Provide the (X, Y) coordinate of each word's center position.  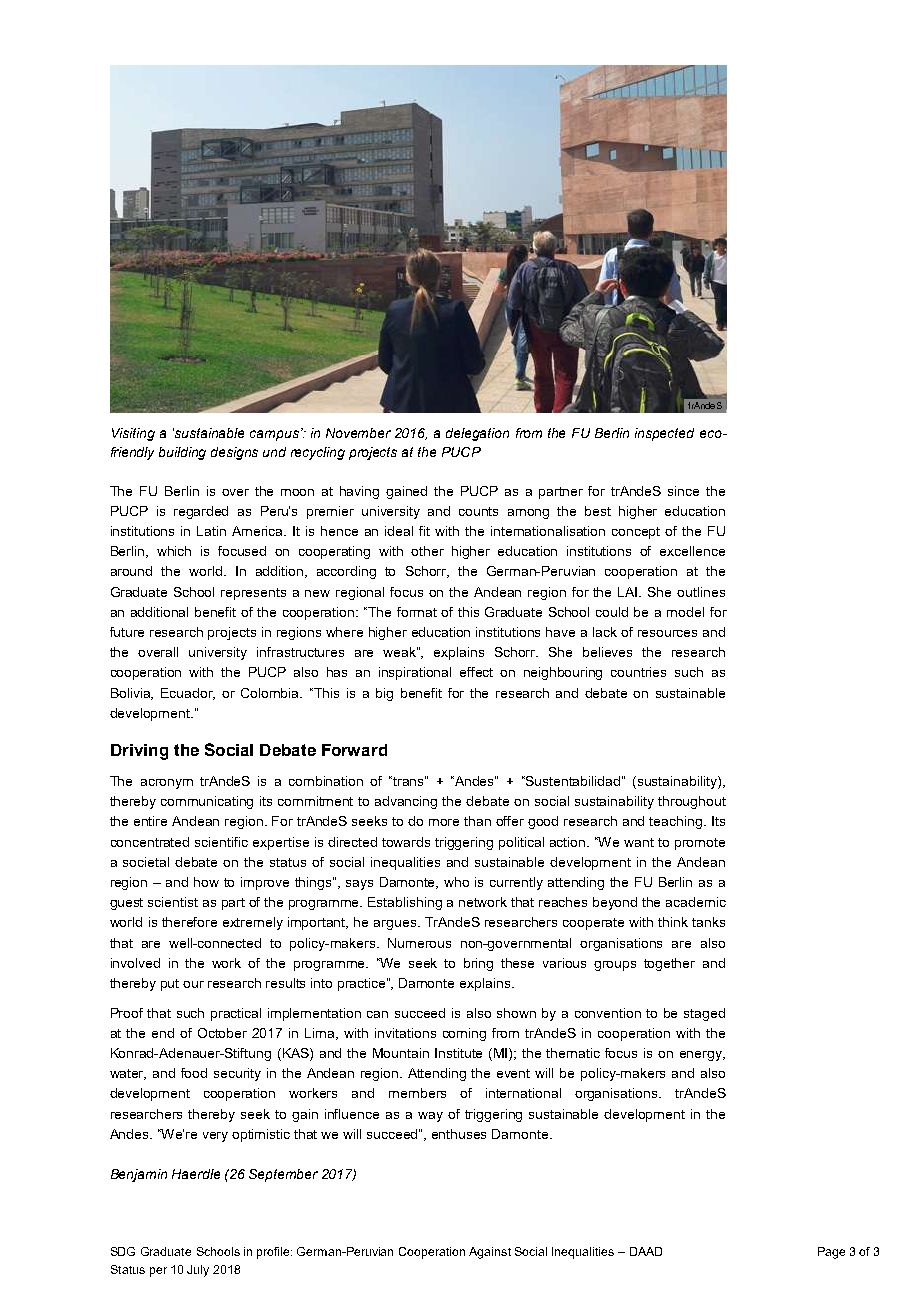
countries (638, 672)
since (683, 491)
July (198, 1271)
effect (476, 672)
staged (704, 1014)
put (170, 985)
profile (274, 1253)
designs (234, 453)
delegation (477, 434)
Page (831, 1253)
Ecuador (188, 694)
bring (478, 964)
